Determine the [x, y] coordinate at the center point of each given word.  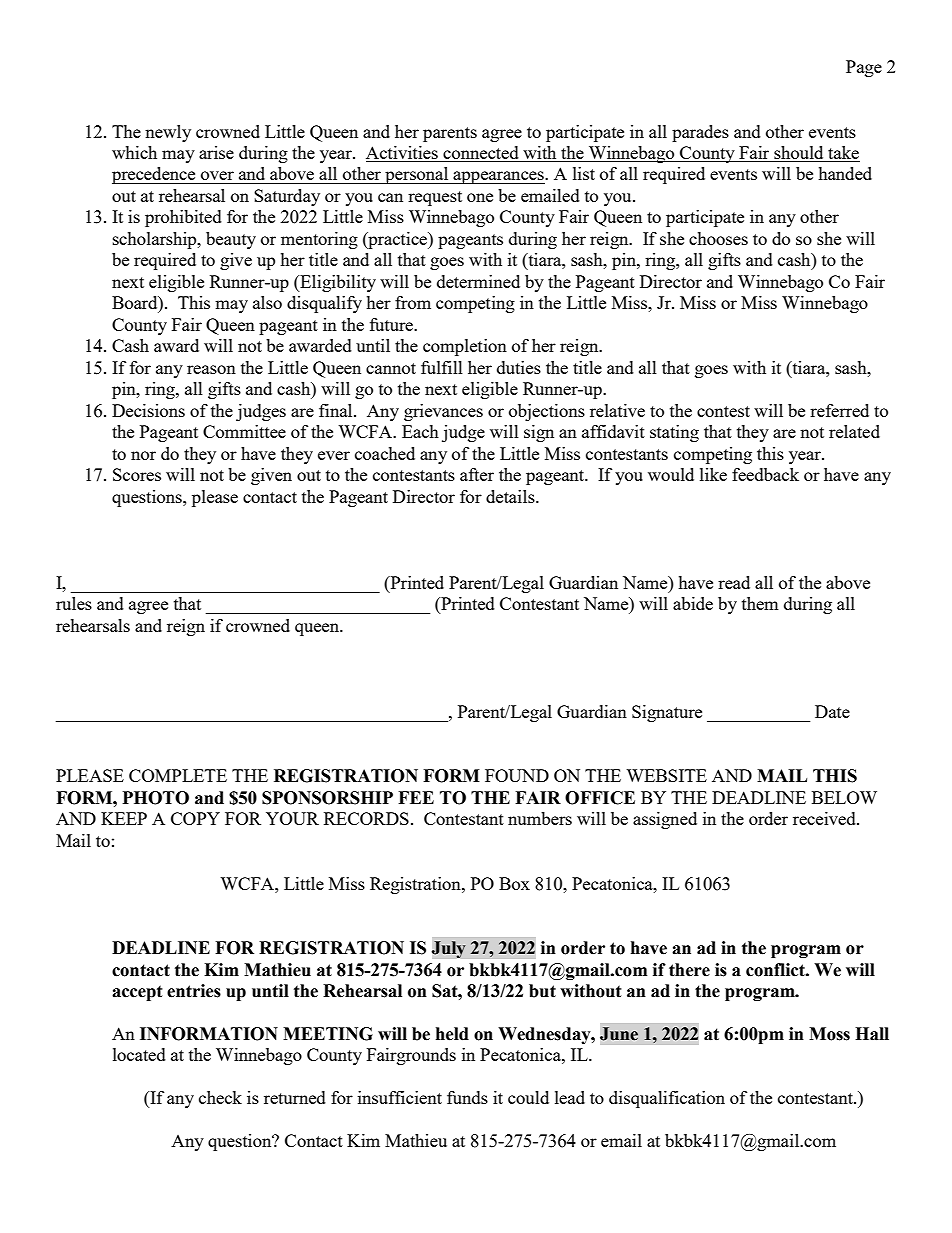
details [511, 496]
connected [481, 154]
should [799, 154]
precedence [155, 175]
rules [74, 603]
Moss [829, 1034]
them [760, 603]
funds [467, 1097]
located [139, 1054]
